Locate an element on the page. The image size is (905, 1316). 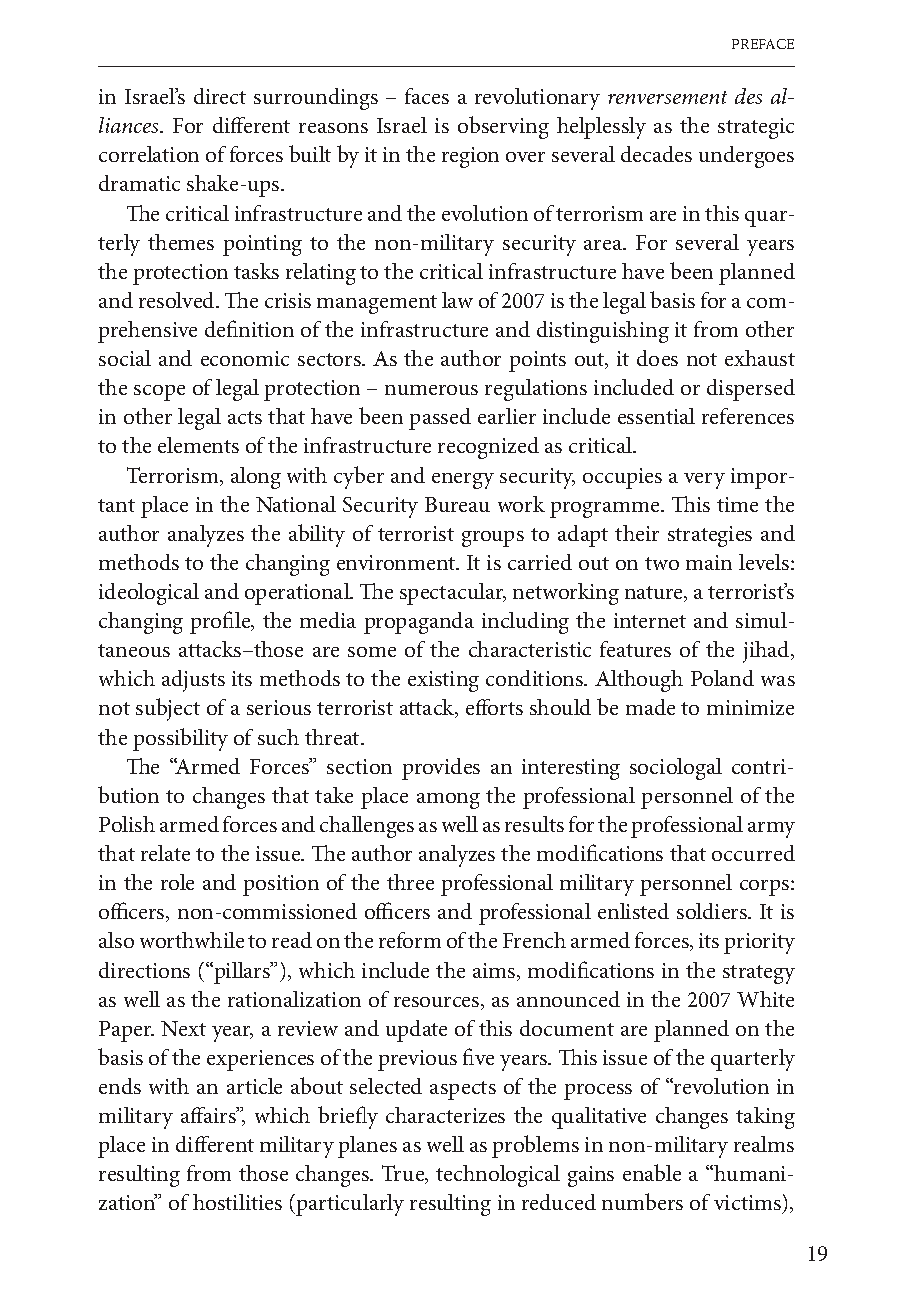
internet is located at coordinates (650, 620).
